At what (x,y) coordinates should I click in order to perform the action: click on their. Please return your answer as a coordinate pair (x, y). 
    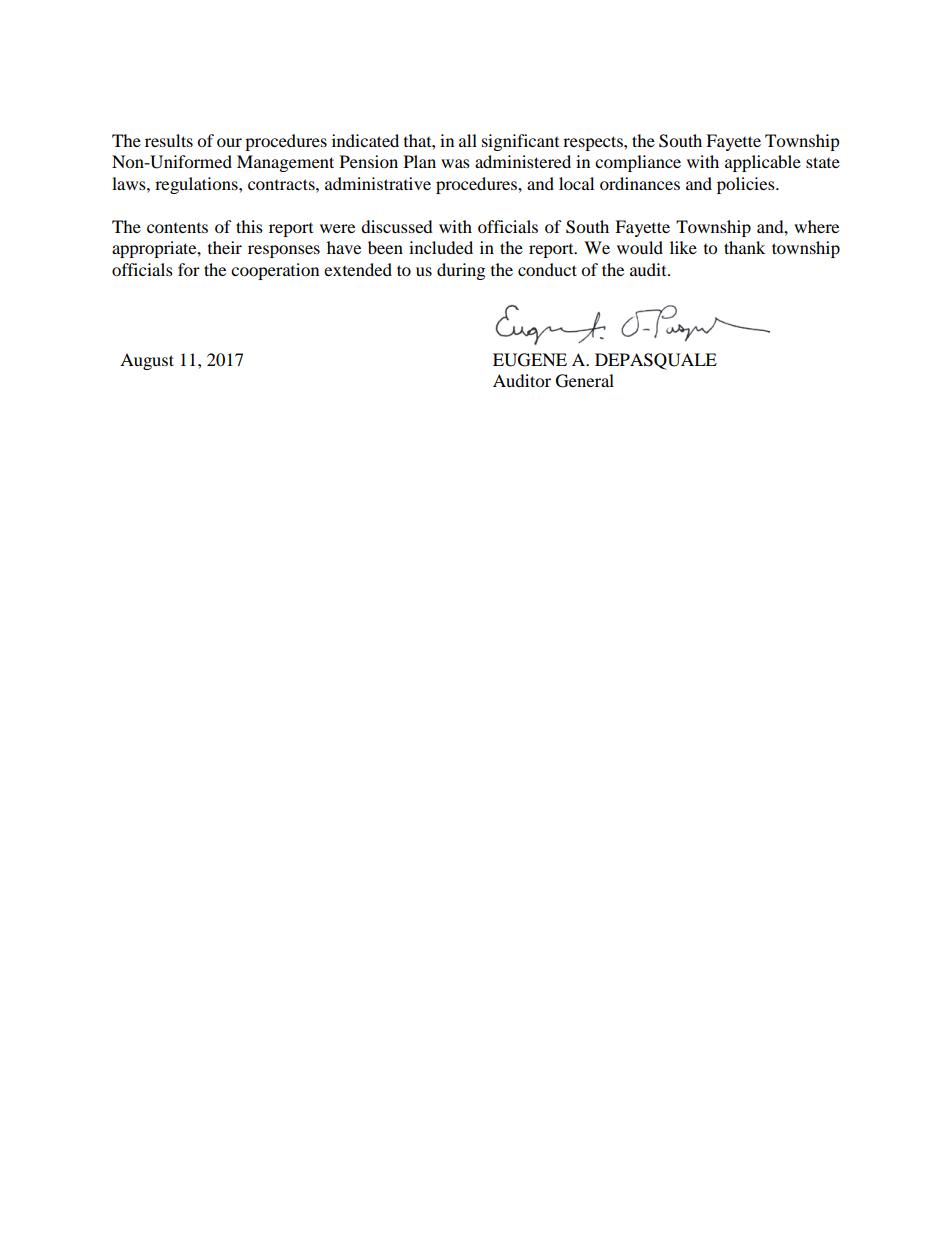
    Looking at the image, I should click on (225, 247).
